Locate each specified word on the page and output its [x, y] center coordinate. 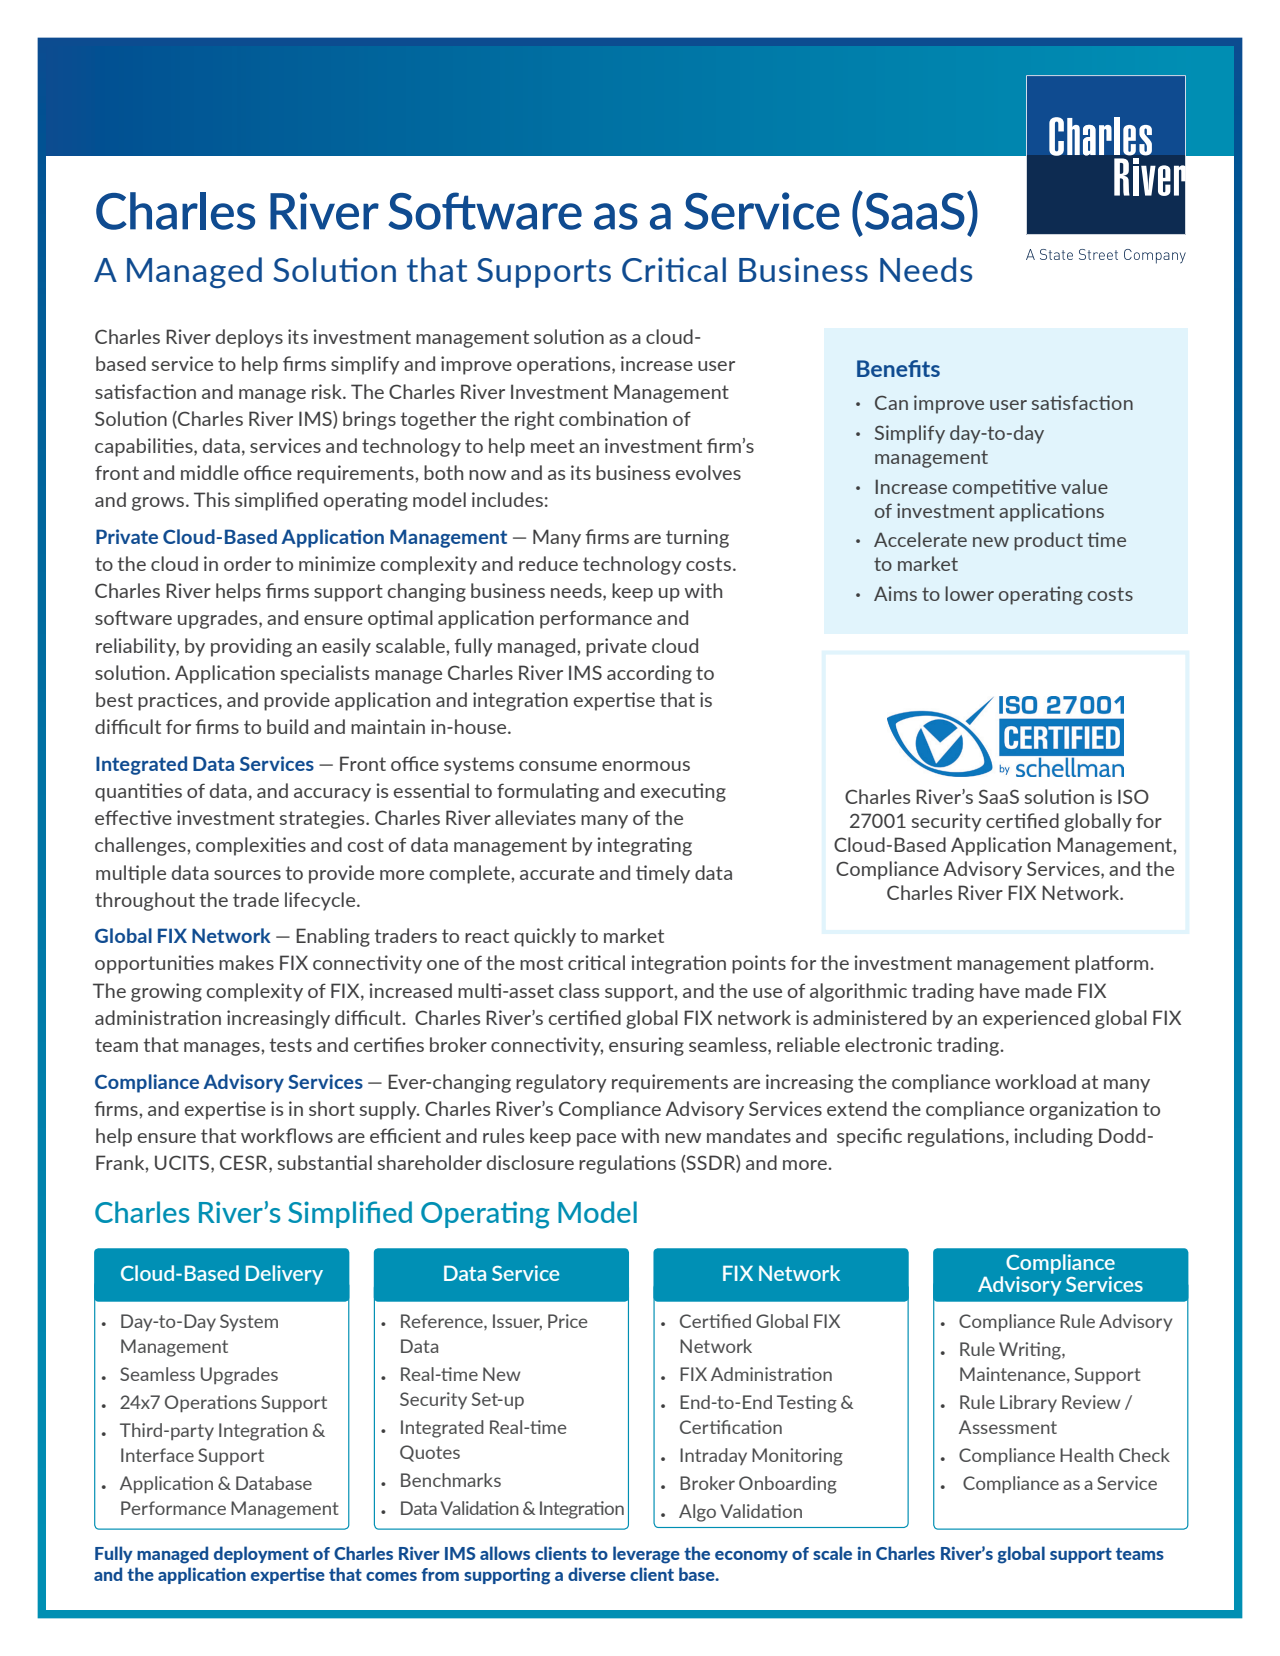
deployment [261, 1554]
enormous [646, 766]
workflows [287, 1135]
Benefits [898, 368]
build [287, 726]
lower [969, 593]
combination [613, 418]
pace [596, 1140]
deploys [249, 338]
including [1053, 1137]
